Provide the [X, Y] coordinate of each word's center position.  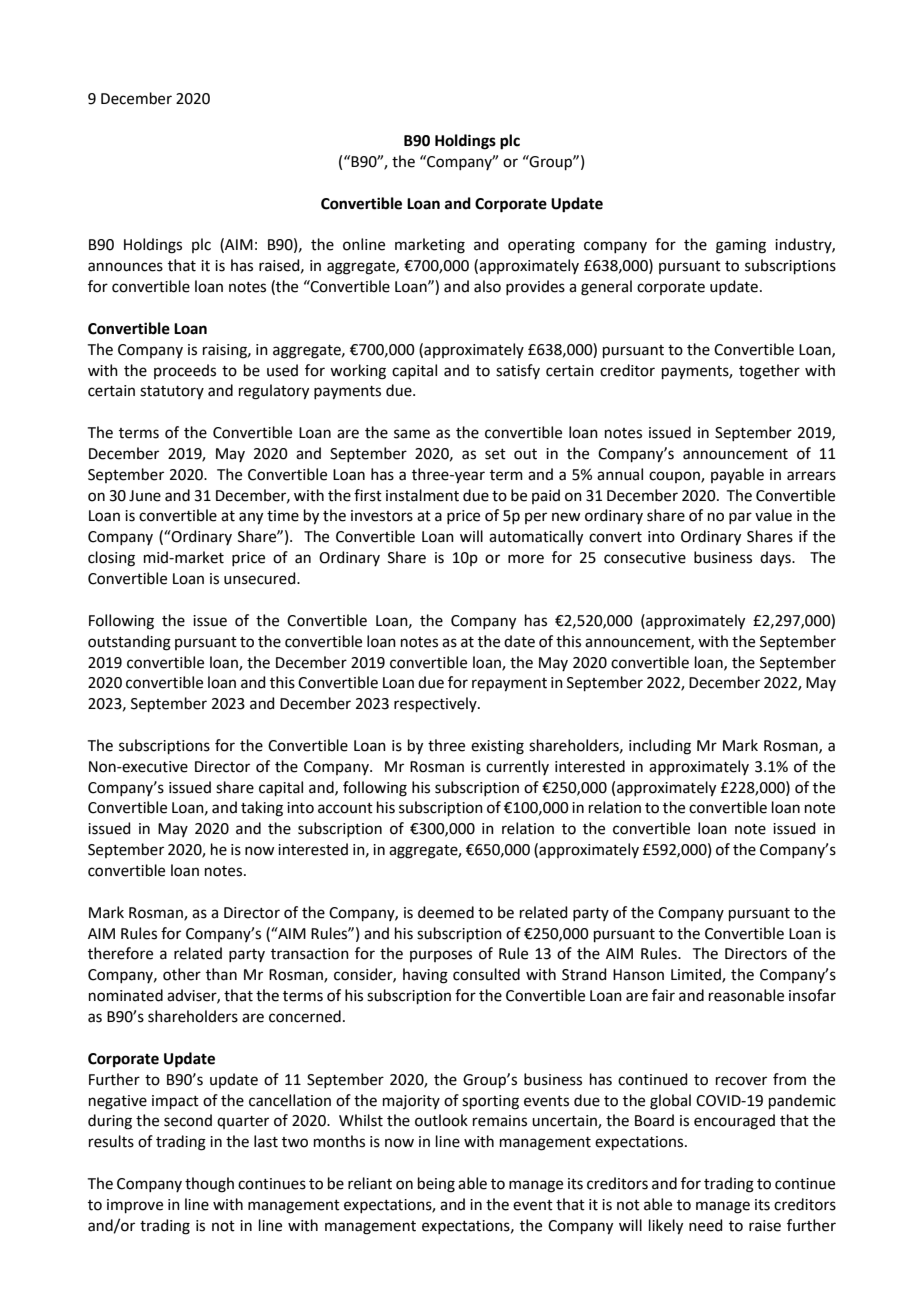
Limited [697, 975]
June [145, 496]
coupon [675, 477]
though [209, 1185]
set [495, 454]
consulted [486, 974]
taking [262, 809]
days [776, 558]
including [660, 747]
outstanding [129, 643]
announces [125, 267]
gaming [741, 246]
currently [517, 767]
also [487, 286]
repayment [509, 685]
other [182, 974]
